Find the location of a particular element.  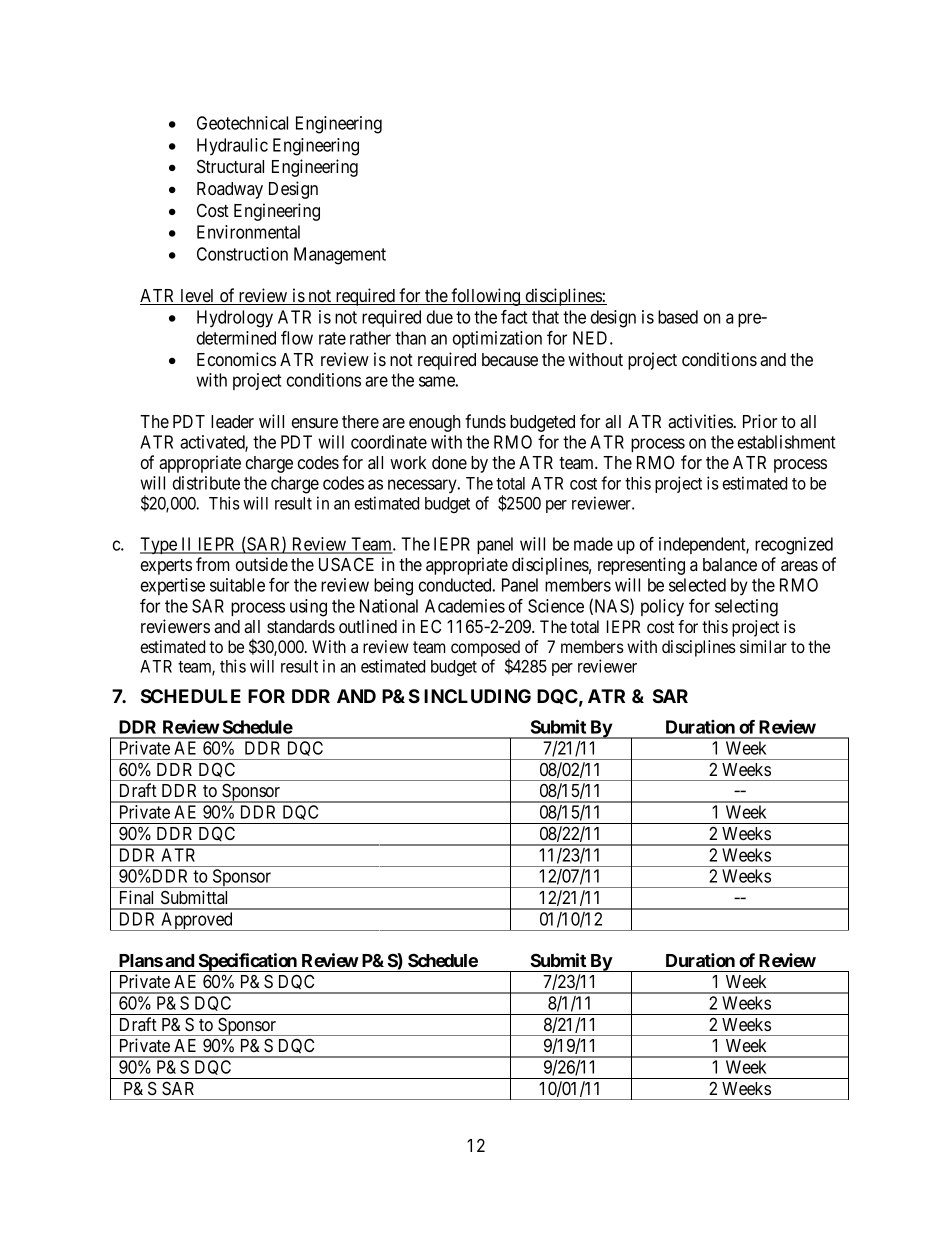

balance is located at coordinates (730, 564).
